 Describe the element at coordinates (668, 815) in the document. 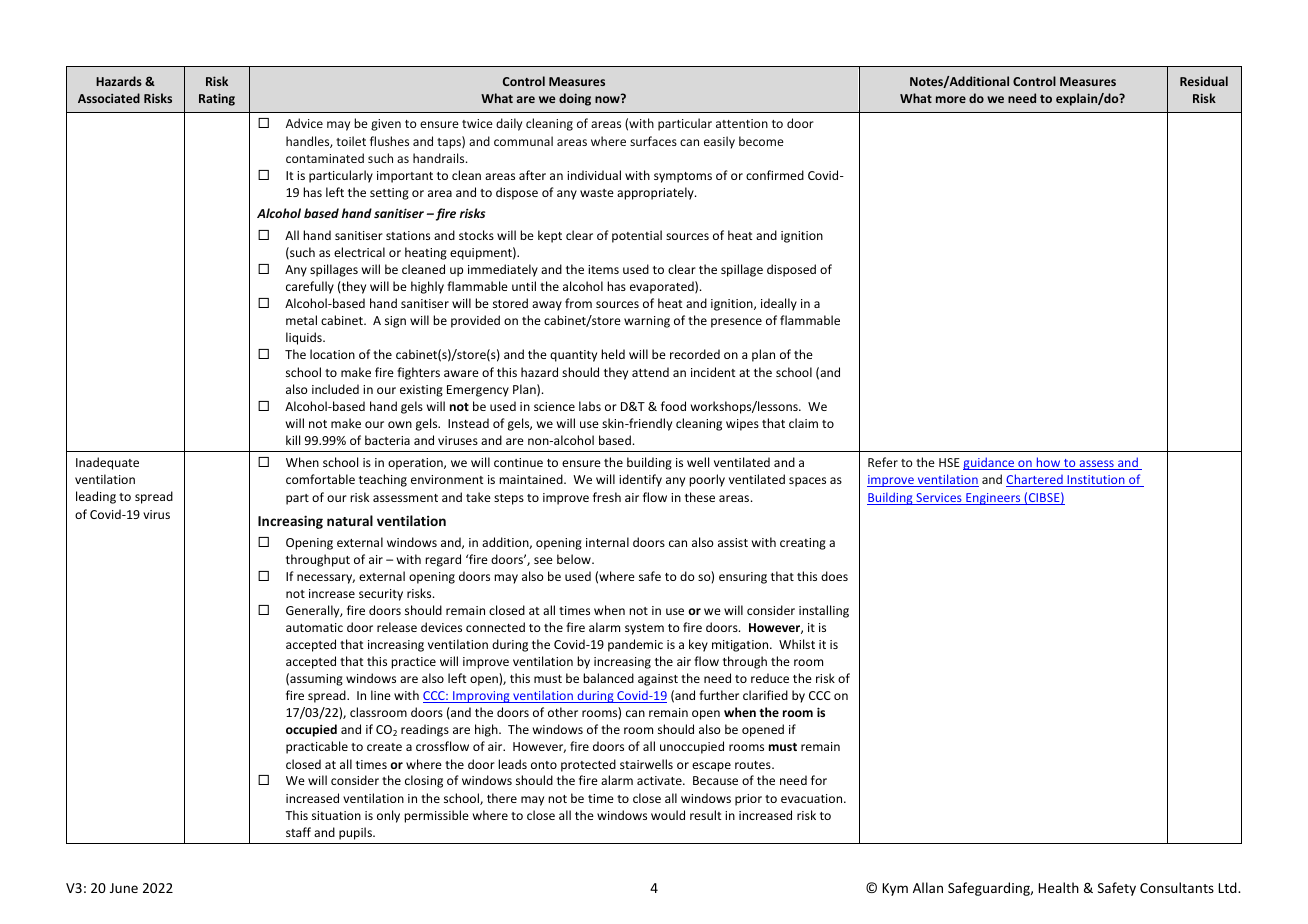

I see `would` at that location.
